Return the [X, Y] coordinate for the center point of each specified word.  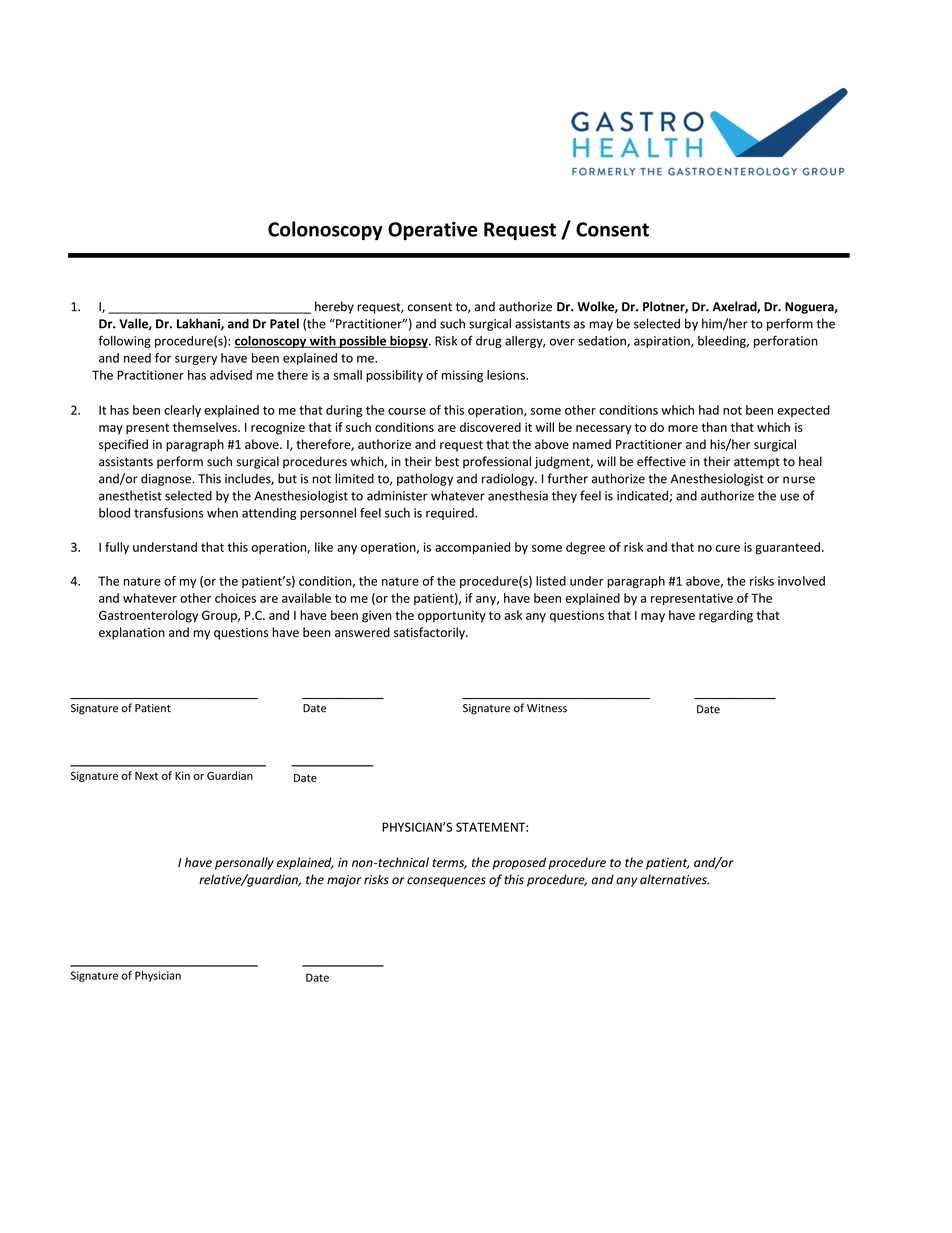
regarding [726, 616]
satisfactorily [430, 633]
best [447, 461]
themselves [206, 427]
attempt [757, 463]
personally [244, 863]
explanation [132, 633]
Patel [284, 323]
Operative [433, 231]
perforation [786, 341]
